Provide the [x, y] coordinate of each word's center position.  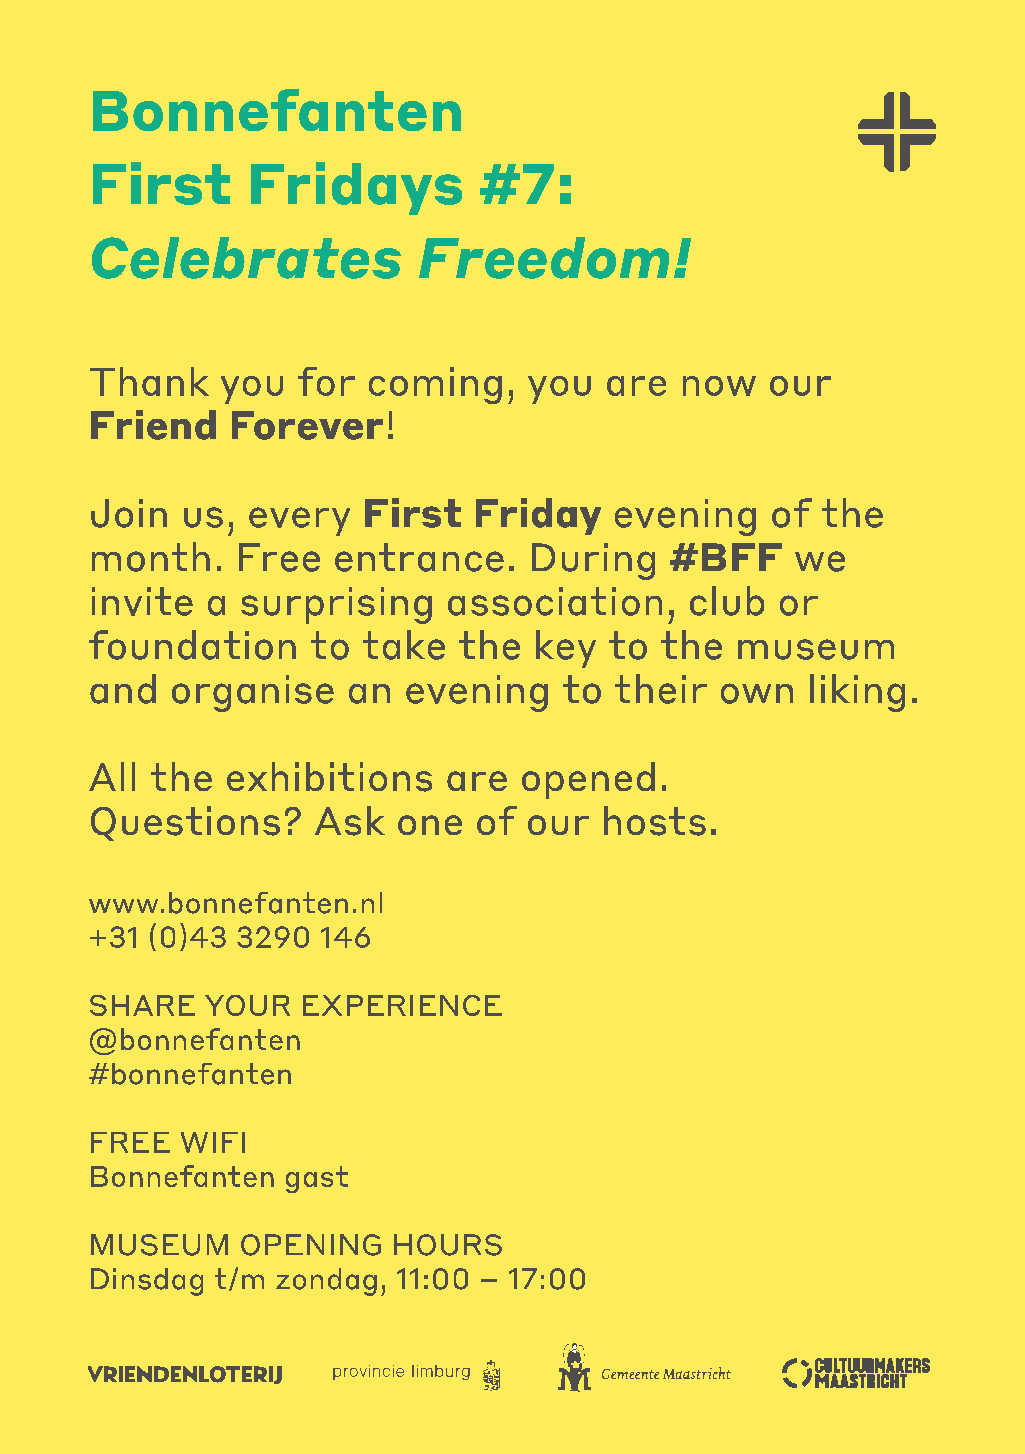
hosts [655, 821]
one [430, 825]
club [727, 601]
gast [317, 1179]
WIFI [213, 1142]
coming [435, 385]
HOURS [448, 1245]
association [555, 601]
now [719, 386]
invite [142, 601]
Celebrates [246, 258]
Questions [185, 823]
